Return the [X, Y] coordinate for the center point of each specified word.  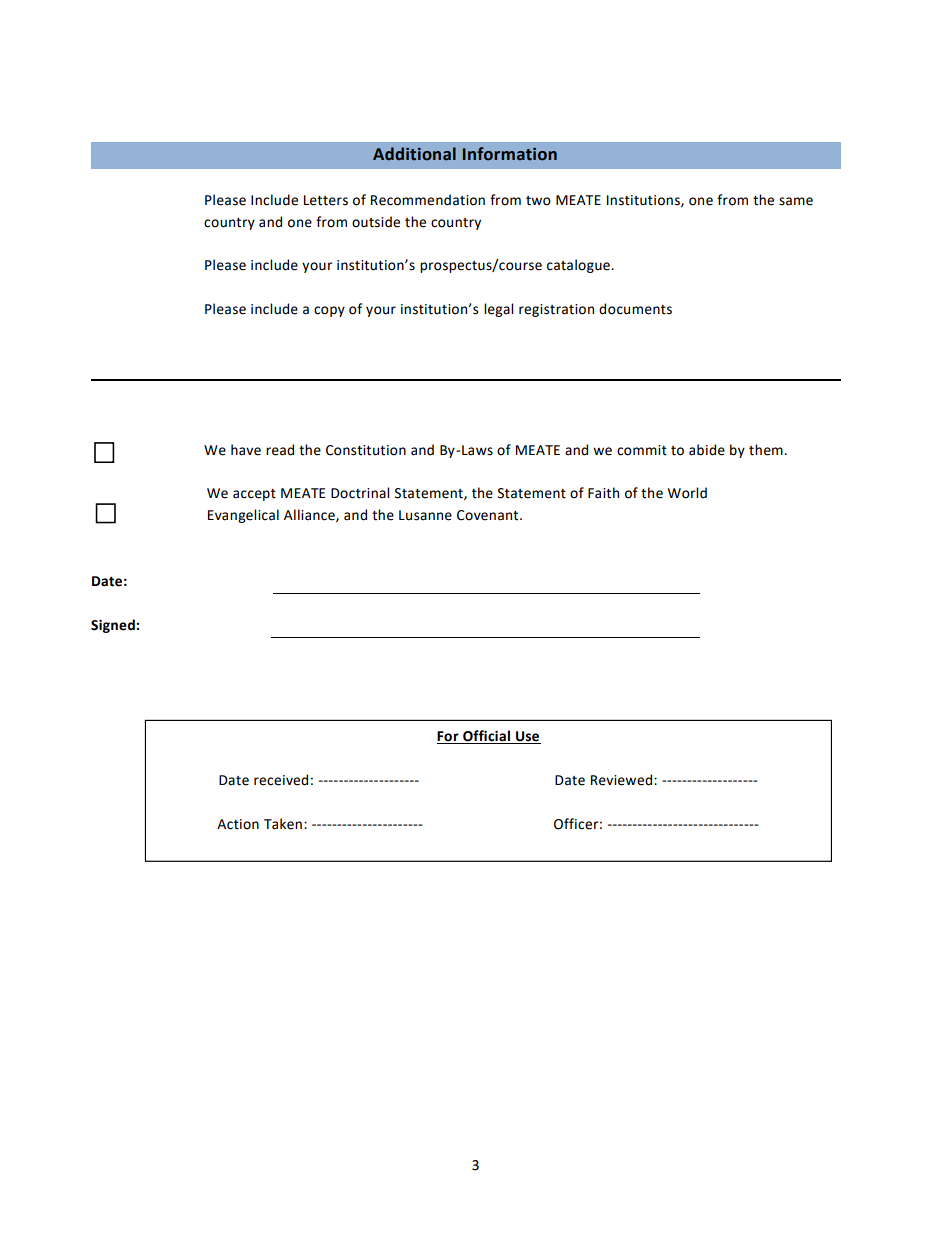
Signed [114, 626]
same [796, 201]
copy [329, 311]
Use [527, 737]
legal [498, 310]
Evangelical [243, 516]
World [687, 493]
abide [707, 450]
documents [635, 309]
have [246, 450]
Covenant [489, 515]
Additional [414, 154]
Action [238, 824]
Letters [326, 200]
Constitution [366, 450]
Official [486, 737]
